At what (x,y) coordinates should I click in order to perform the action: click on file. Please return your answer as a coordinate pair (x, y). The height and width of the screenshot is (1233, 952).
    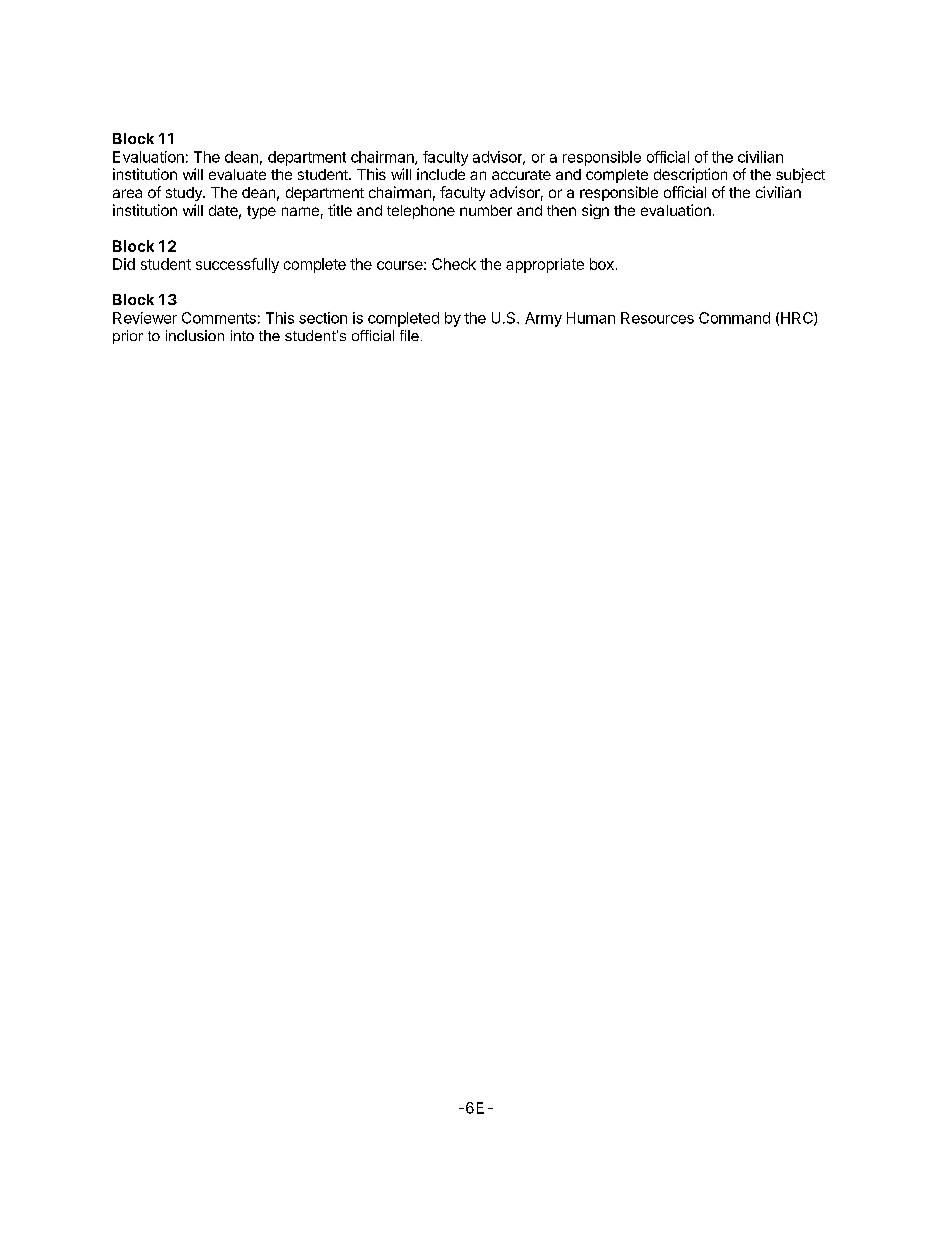
    Looking at the image, I should click on (409, 335).
